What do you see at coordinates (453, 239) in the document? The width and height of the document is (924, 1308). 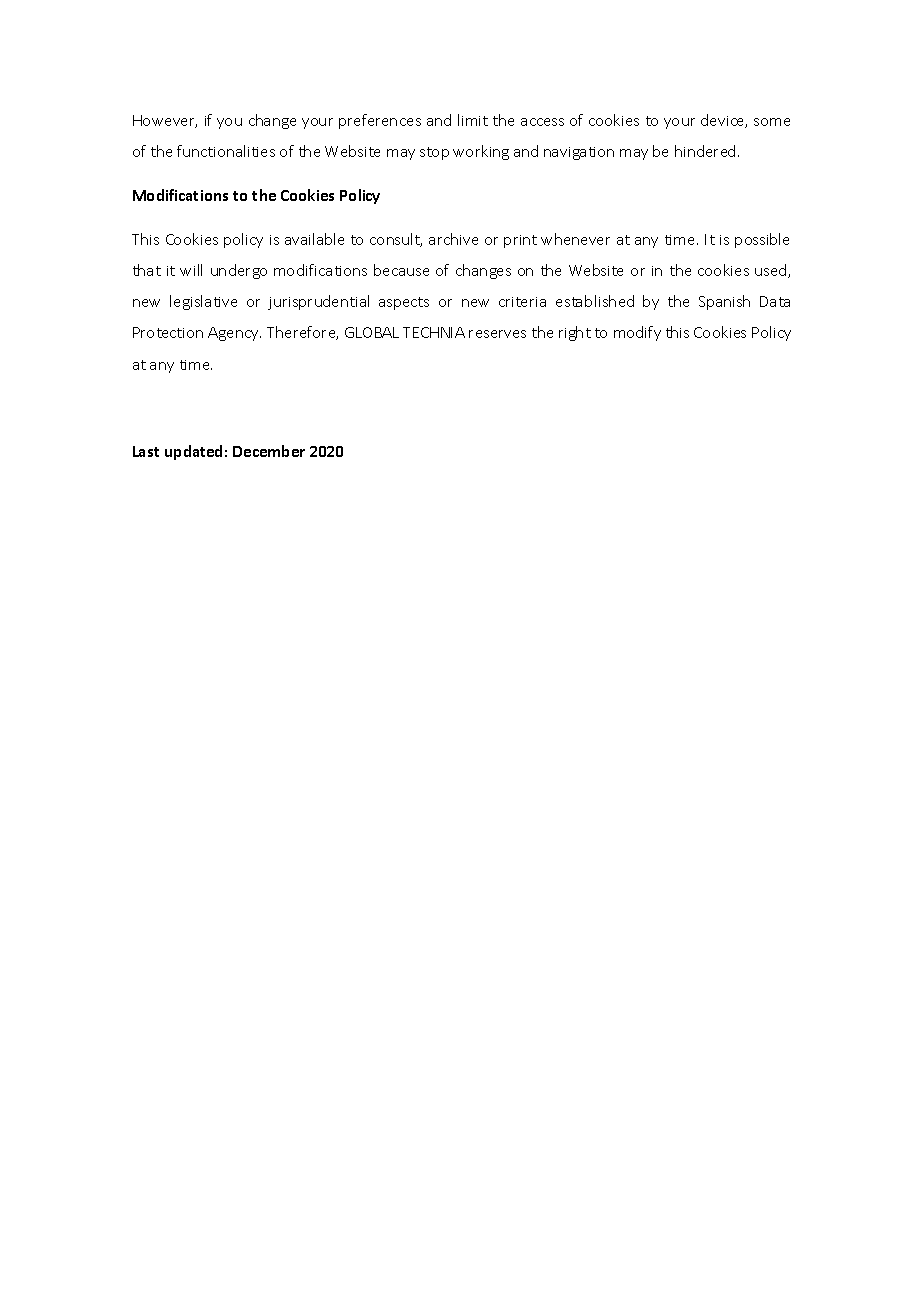 I see `archive` at bounding box center [453, 239].
